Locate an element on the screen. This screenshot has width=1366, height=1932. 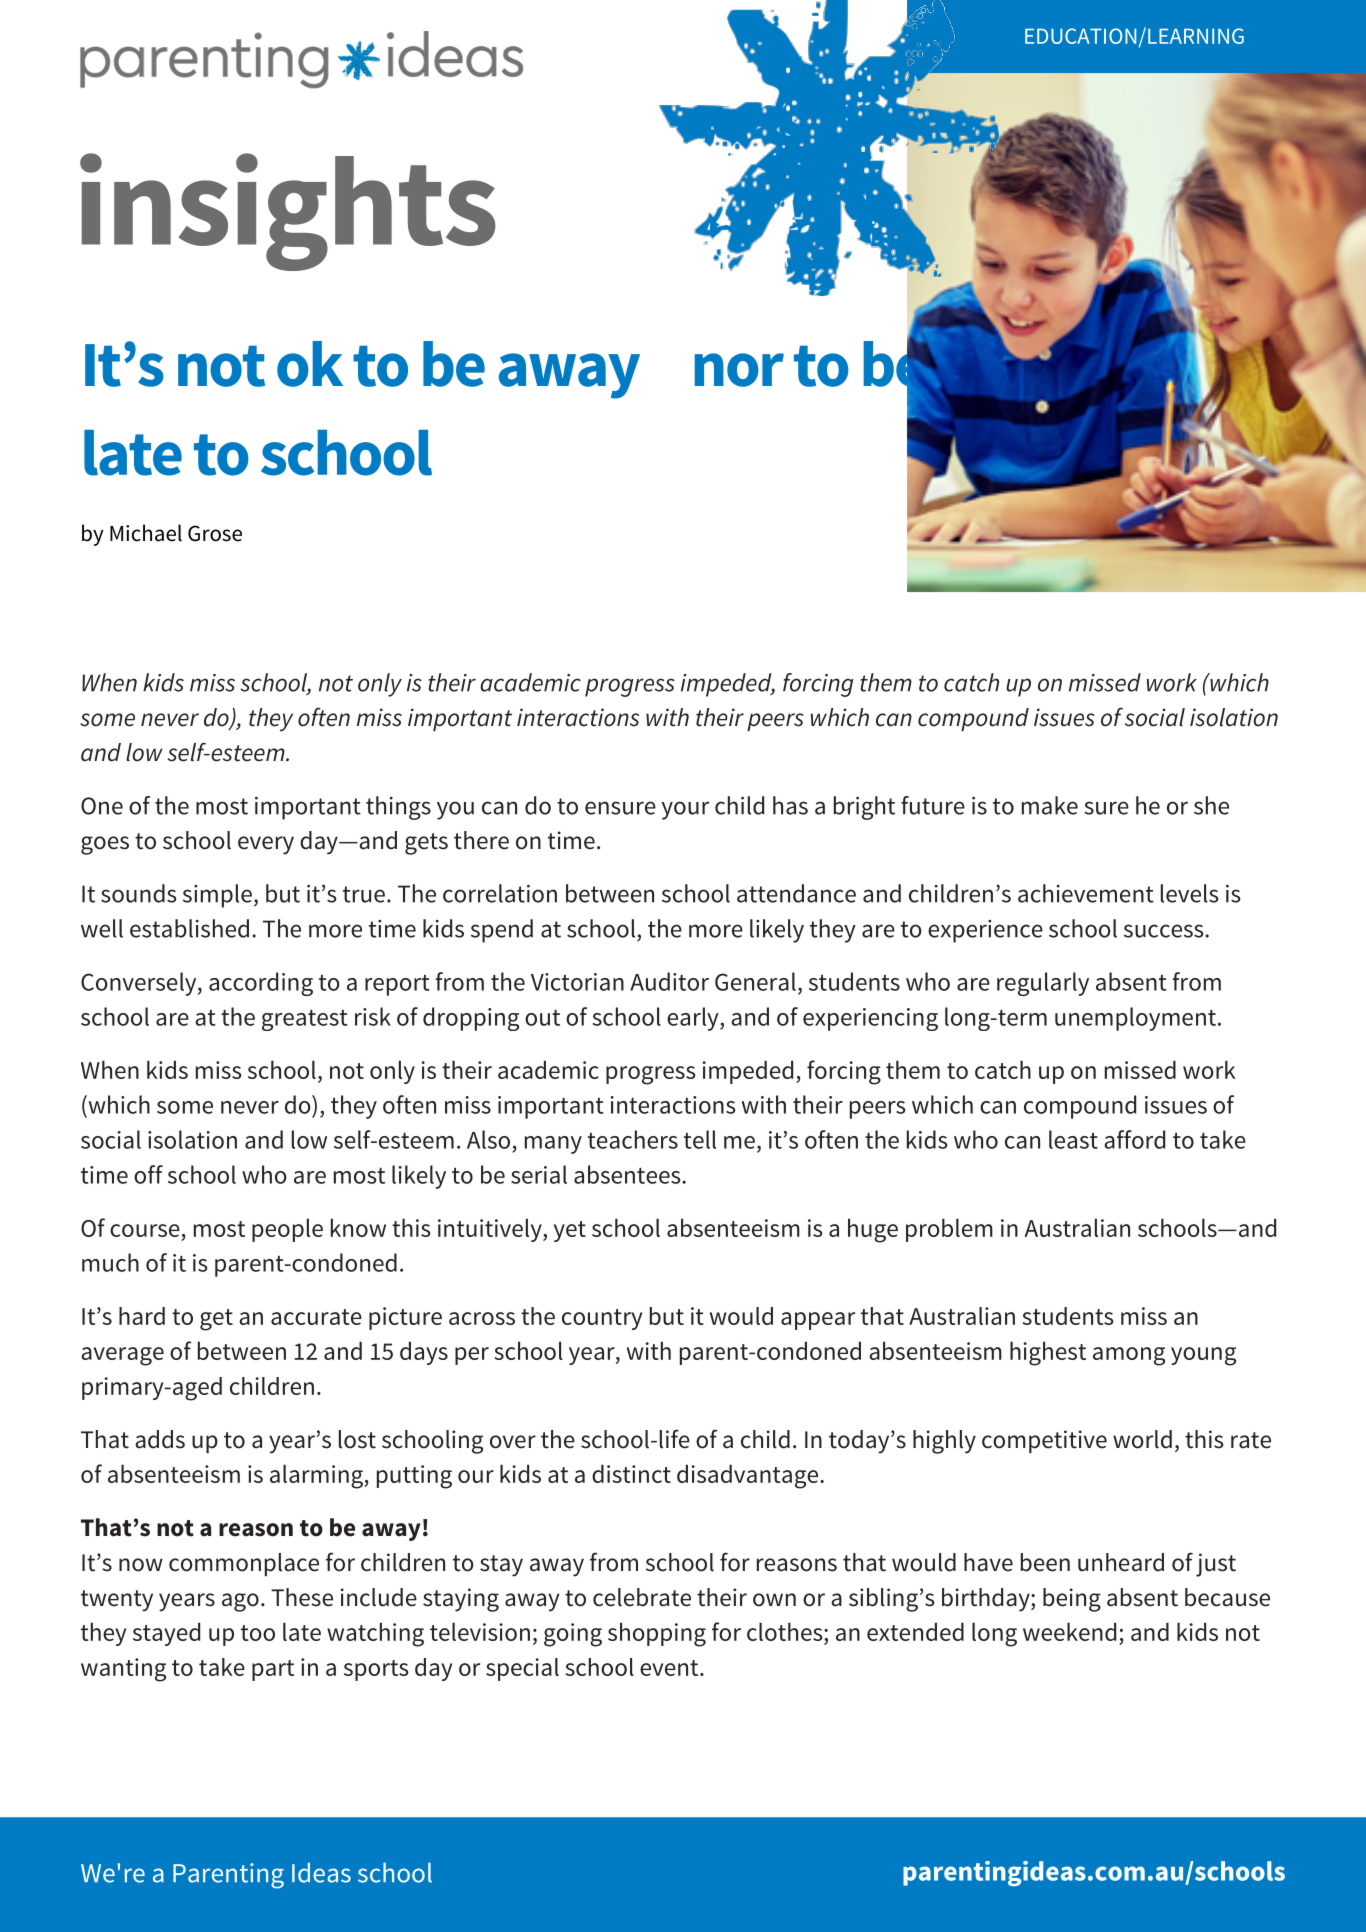
your is located at coordinates (685, 810).
